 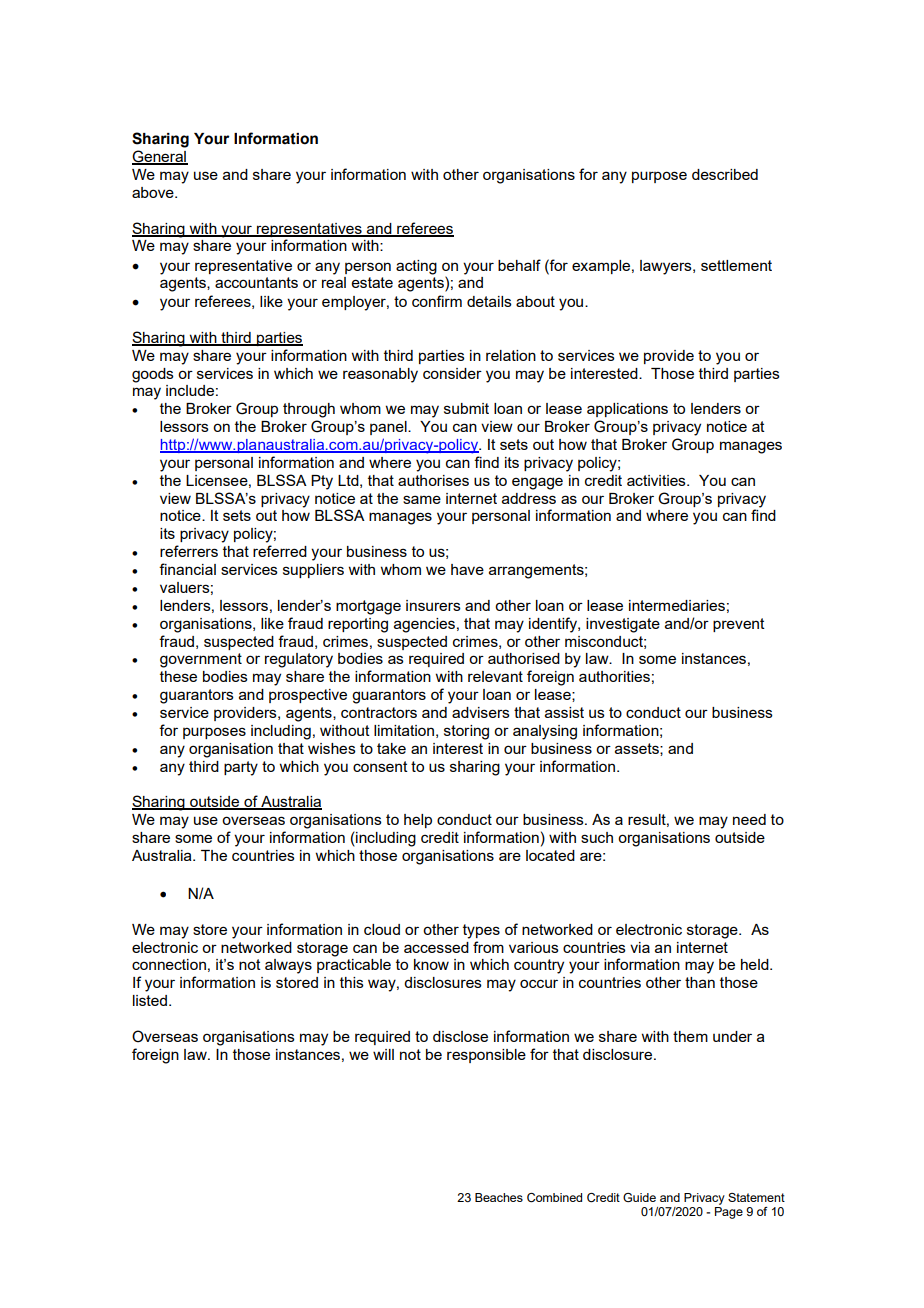 I want to click on acting, so click(x=416, y=267).
